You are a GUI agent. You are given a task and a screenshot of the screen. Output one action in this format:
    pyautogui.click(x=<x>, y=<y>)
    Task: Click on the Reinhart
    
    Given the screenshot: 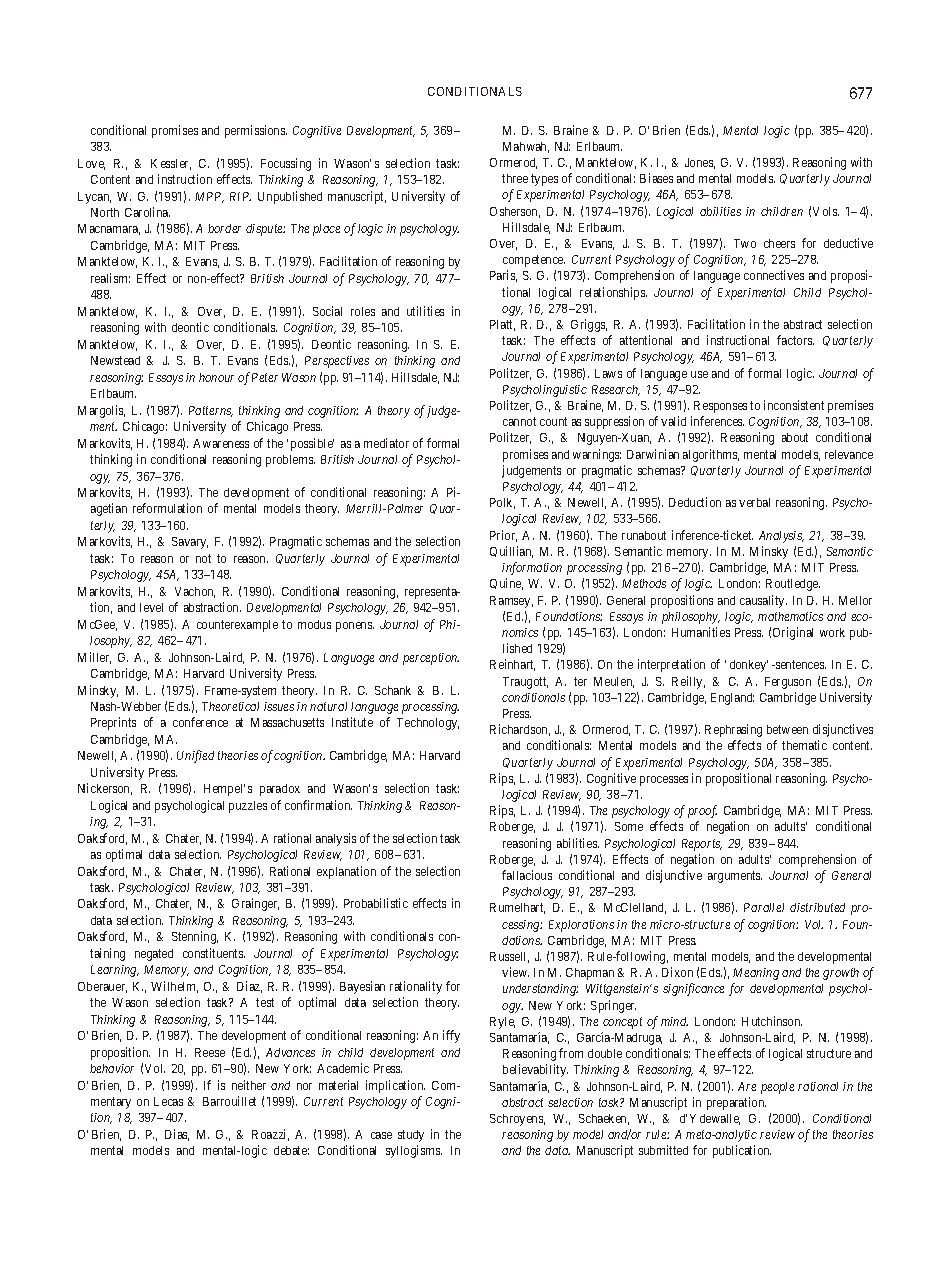 What is the action you would take?
    pyautogui.click(x=512, y=665)
